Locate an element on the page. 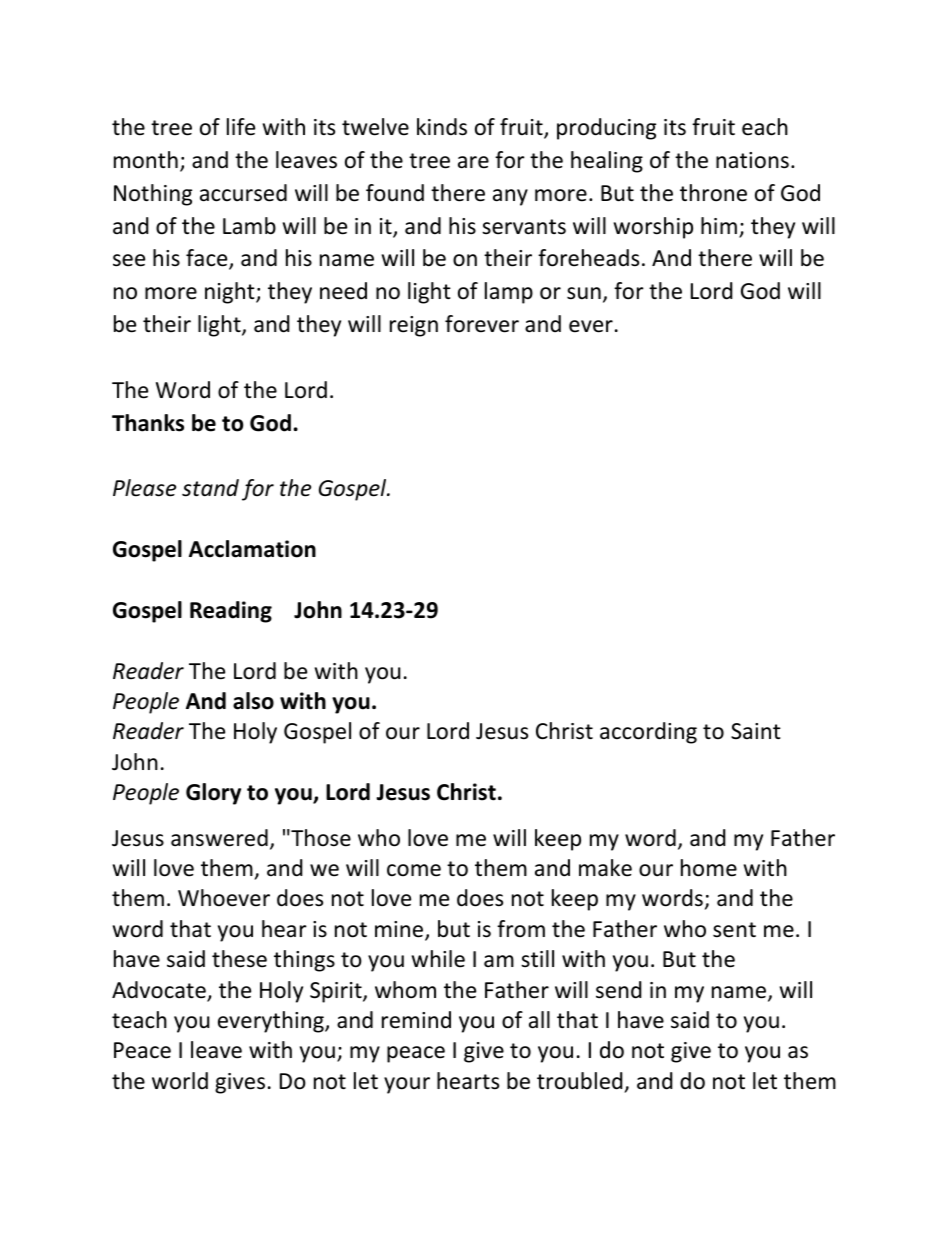 The width and height of the document is (952, 1233). come is located at coordinates (414, 870).
